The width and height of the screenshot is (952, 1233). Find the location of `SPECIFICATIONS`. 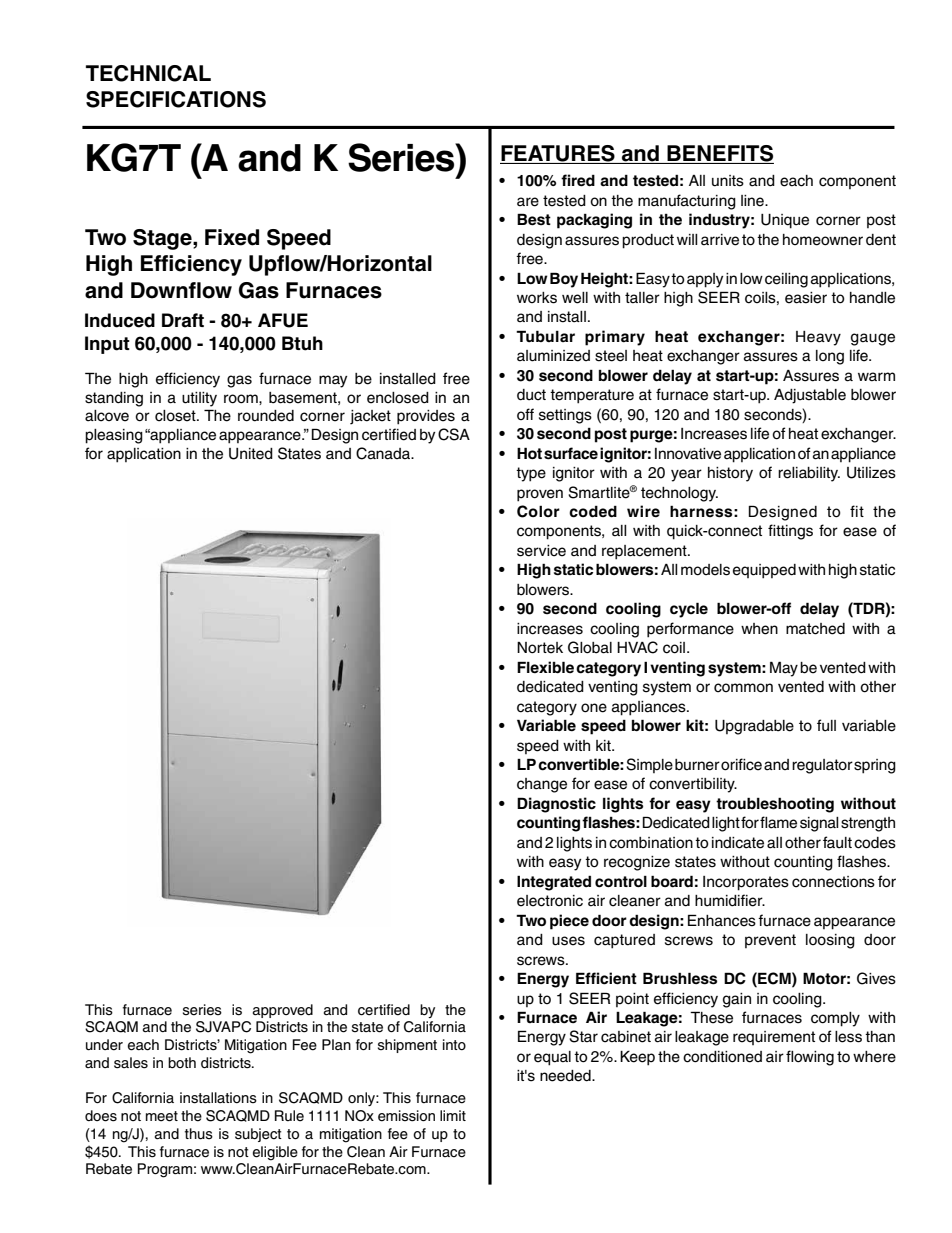

SPECIFICATIONS is located at coordinates (176, 99).
